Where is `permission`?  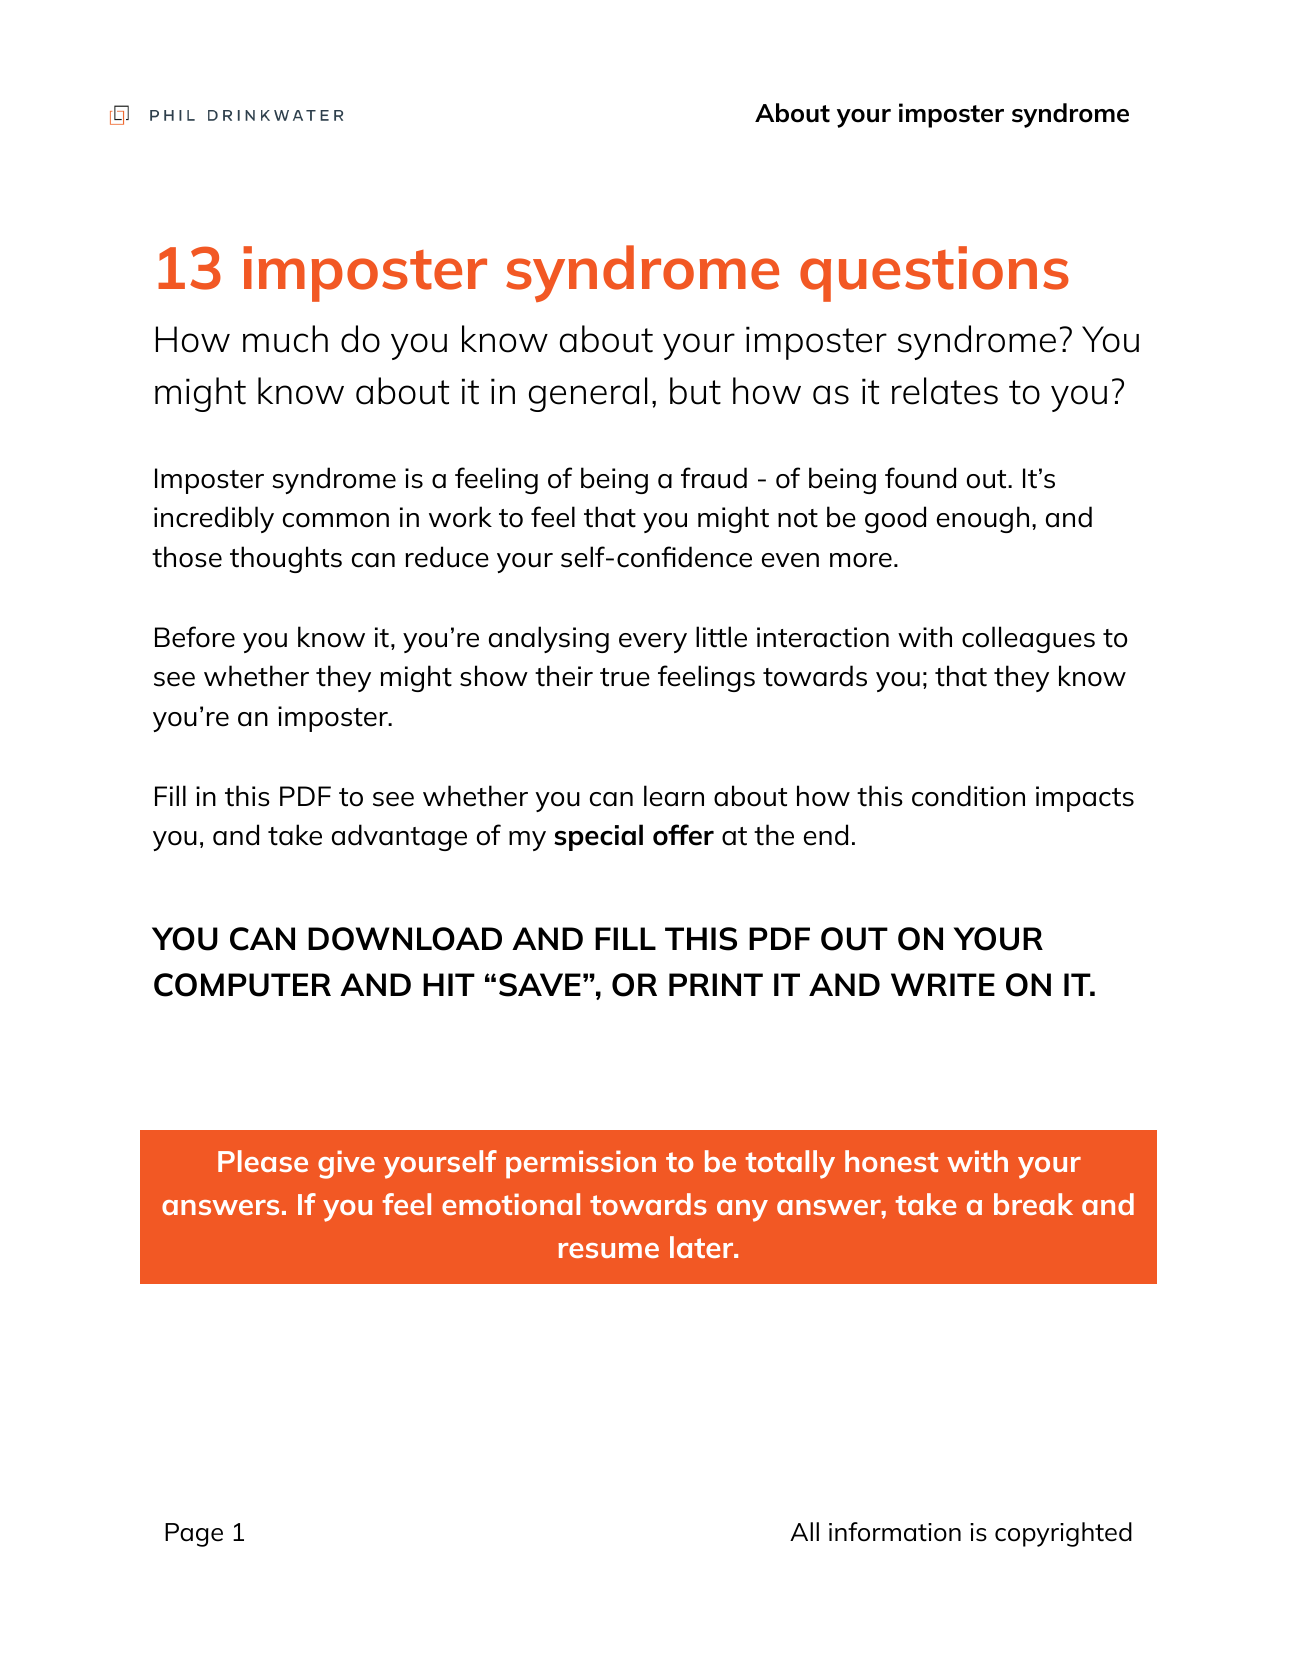
permission is located at coordinates (581, 1164).
